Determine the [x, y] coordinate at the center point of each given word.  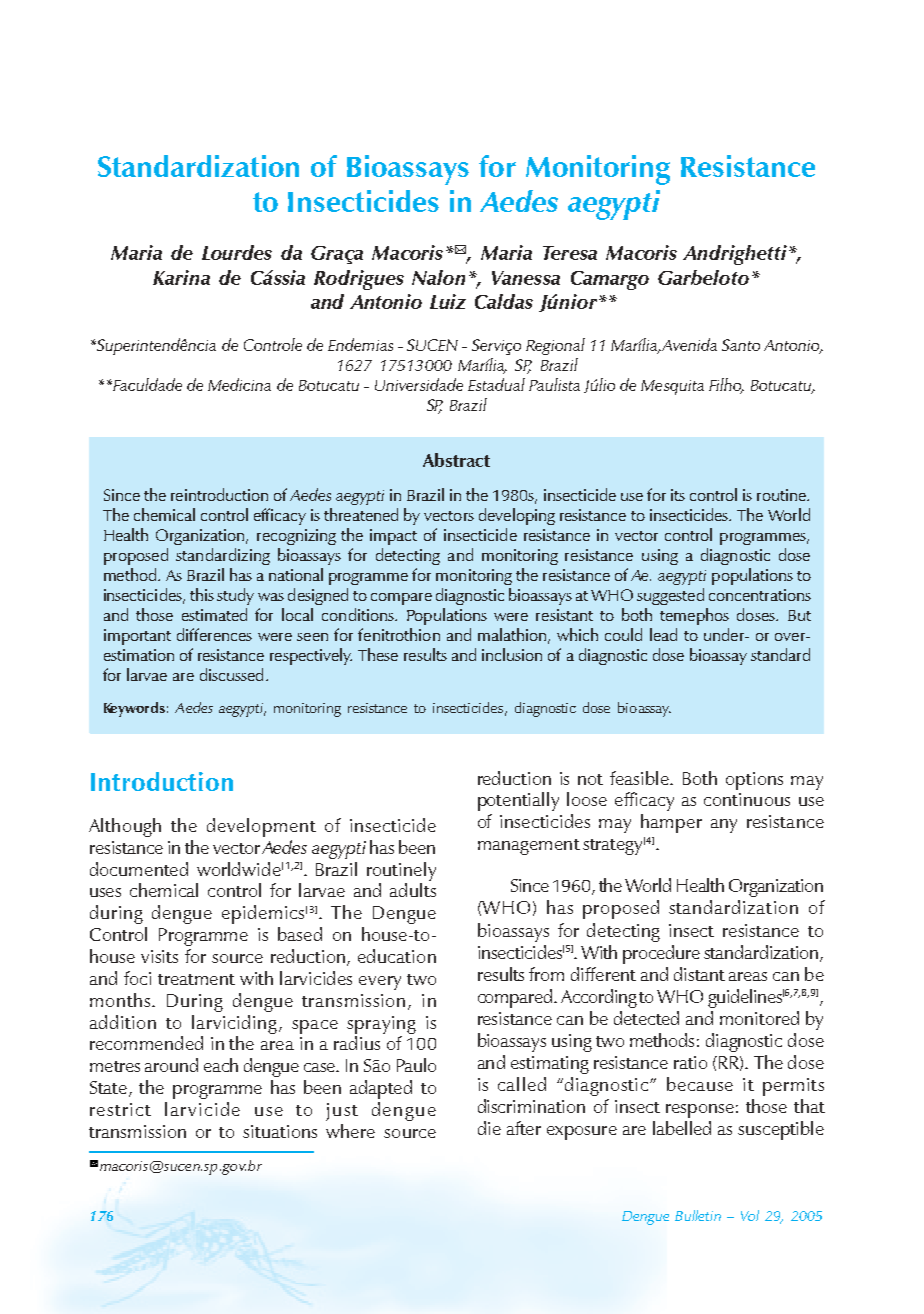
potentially [518, 801]
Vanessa [526, 278]
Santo [741, 345]
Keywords [134, 709]
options [754, 781]
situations [280, 1131]
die [489, 1128]
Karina [181, 277]
